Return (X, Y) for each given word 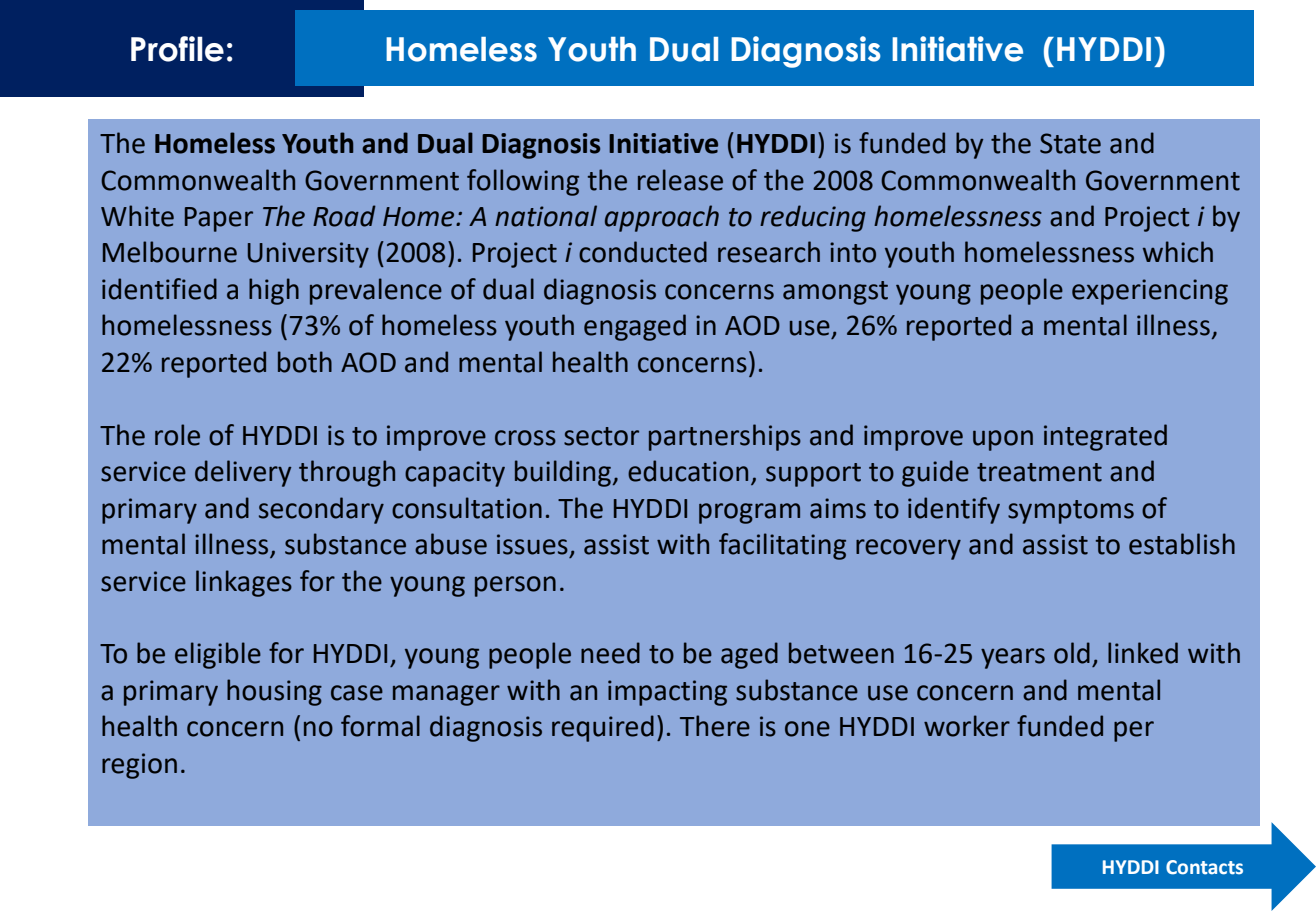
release (680, 180)
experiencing (1150, 292)
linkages (244, 583)
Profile (177, 49)
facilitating (782, 546)
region (139, 766)
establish (1182, 544)
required (603, 728)
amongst (835, 293)
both (305, 362)
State (1070, 143)
